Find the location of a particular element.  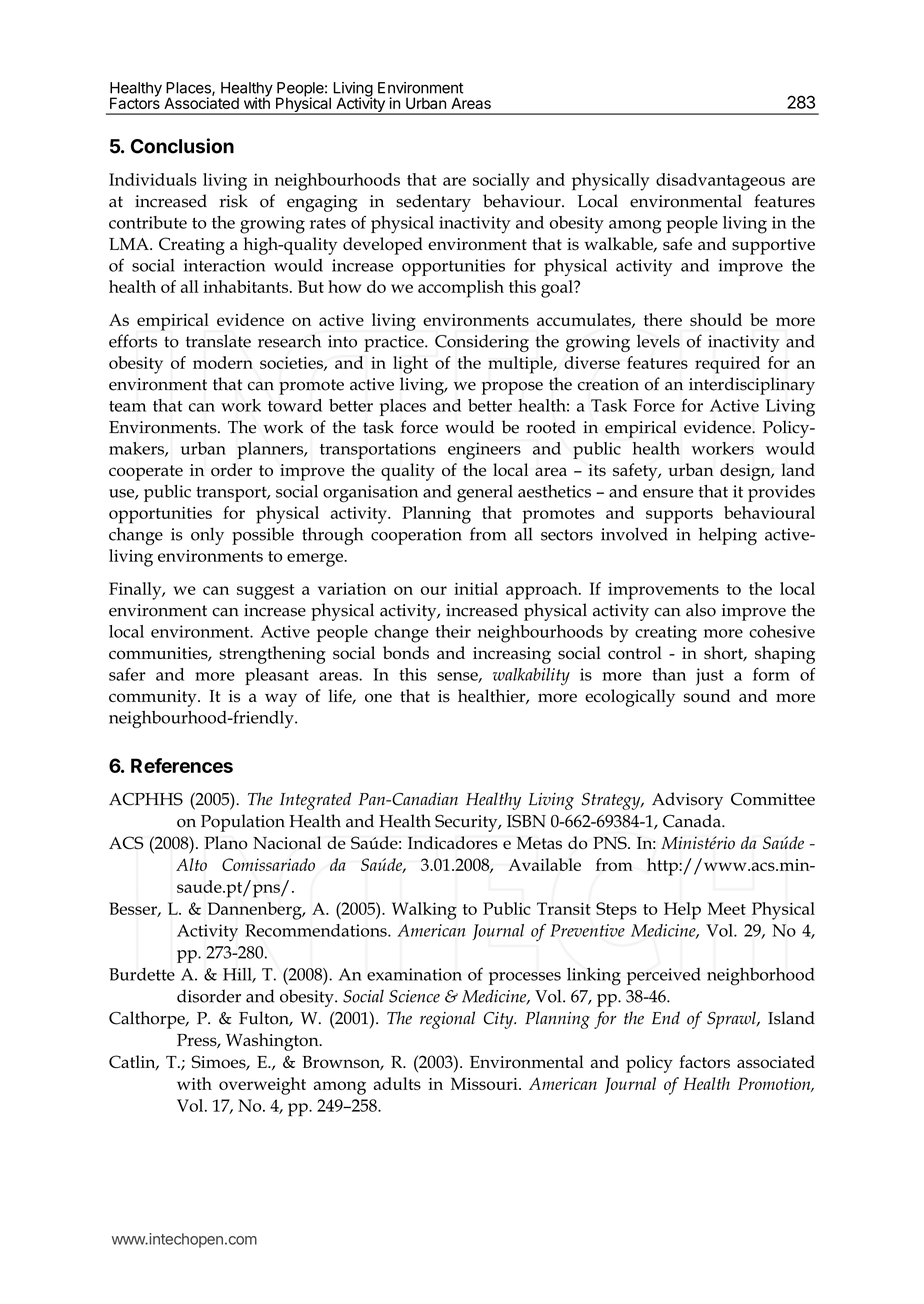

Conclusion is located at coordinates (182, 146).
